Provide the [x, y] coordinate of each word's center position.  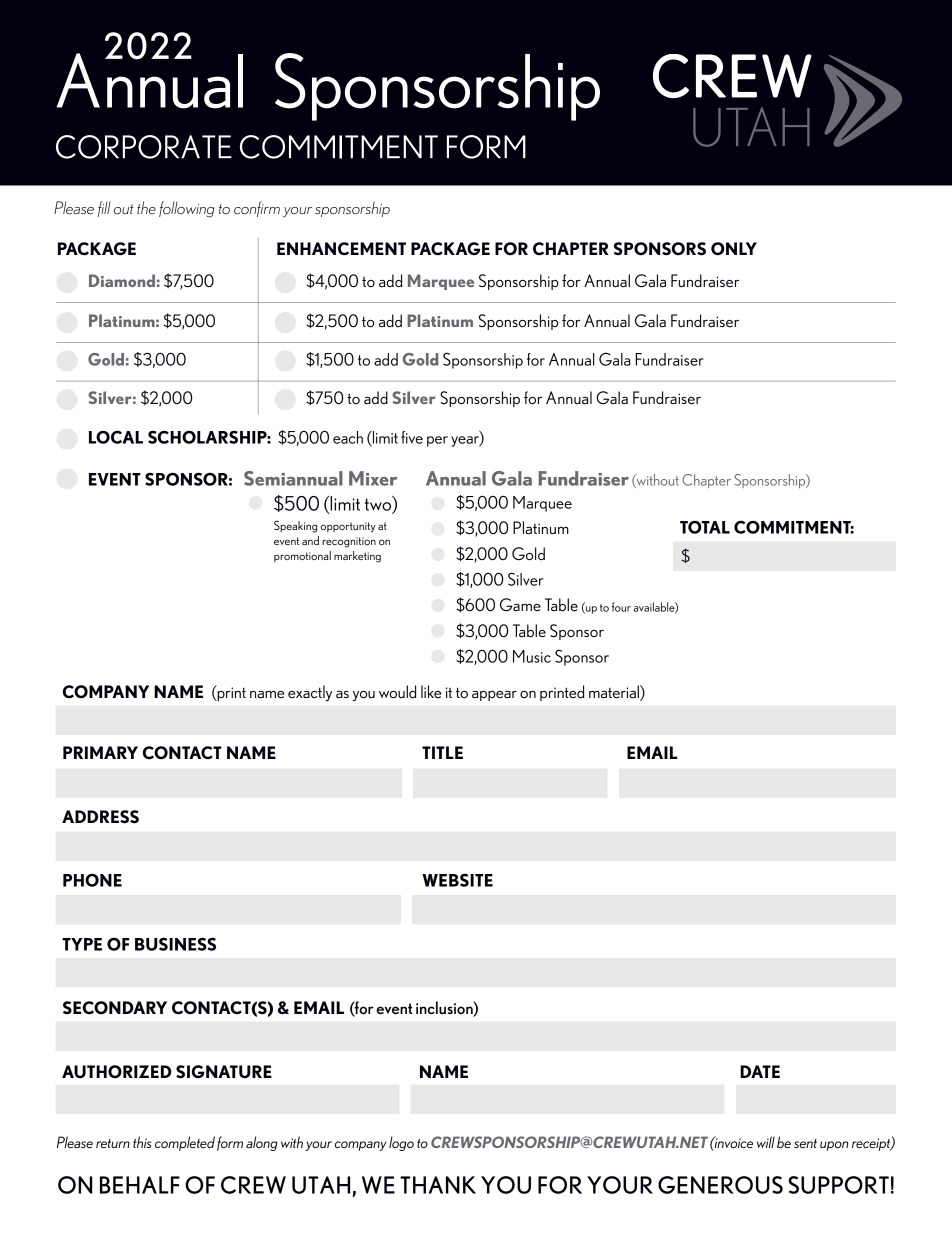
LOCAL [116, 437]
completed [185, 1143]
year [466, 441]
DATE [760, 1071]
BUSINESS [175, 944]
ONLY [734, 248]
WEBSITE [457, 880]
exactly [310, 693]
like [431, 691]
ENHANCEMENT [341, 249]
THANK [438, 1185]
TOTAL [705, 527]
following [187, 209]
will [766, 1142]
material [615, 692]
